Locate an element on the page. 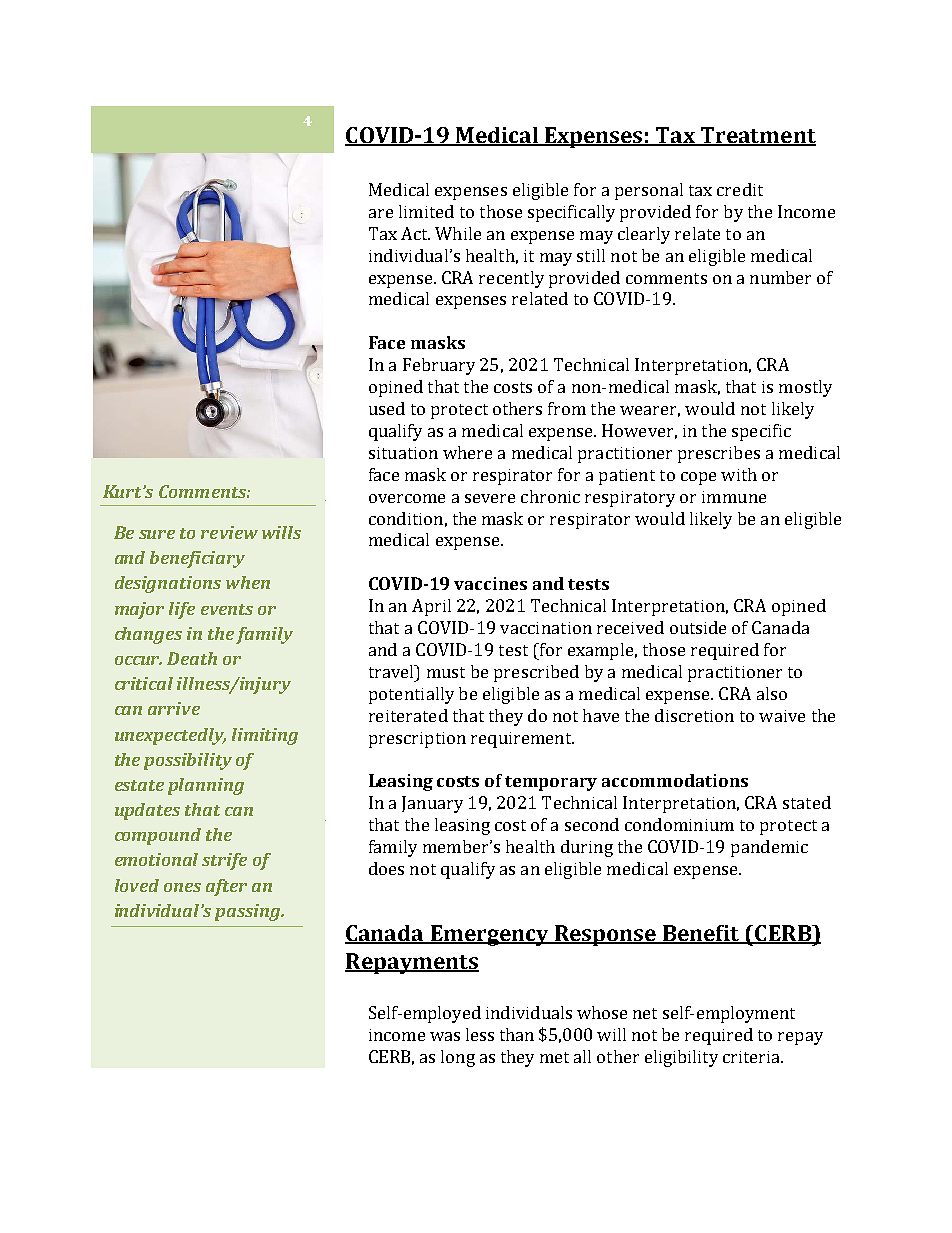 This image has height=1233, width=952. limited is located at coordinates (426, 211).
